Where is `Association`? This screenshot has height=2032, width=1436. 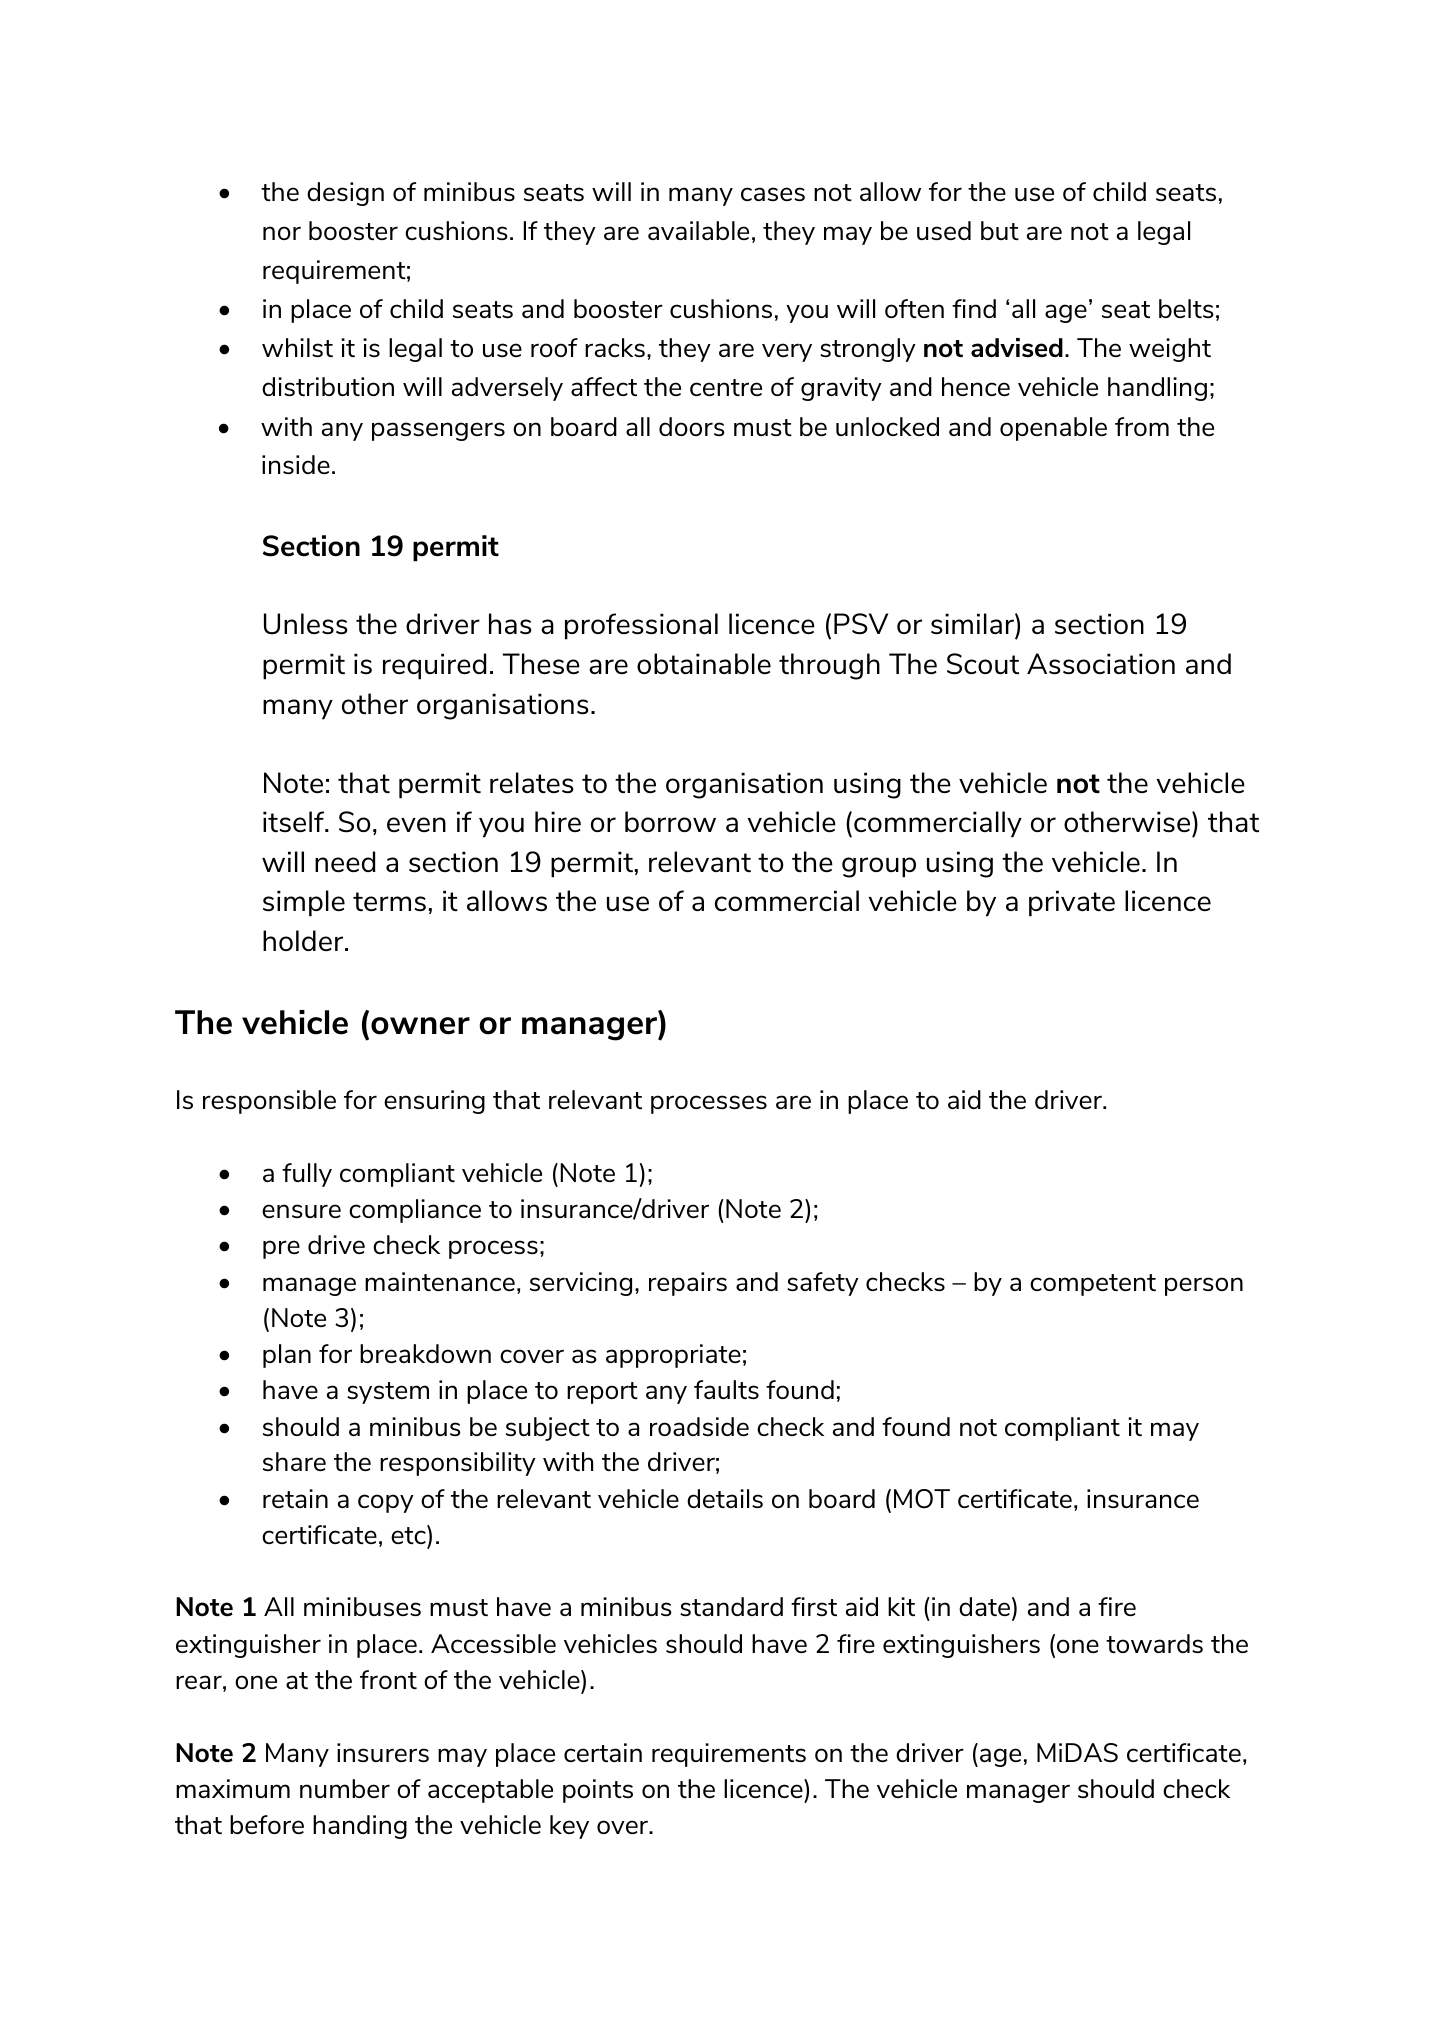 Association is located at coordinates (1101, 663).
